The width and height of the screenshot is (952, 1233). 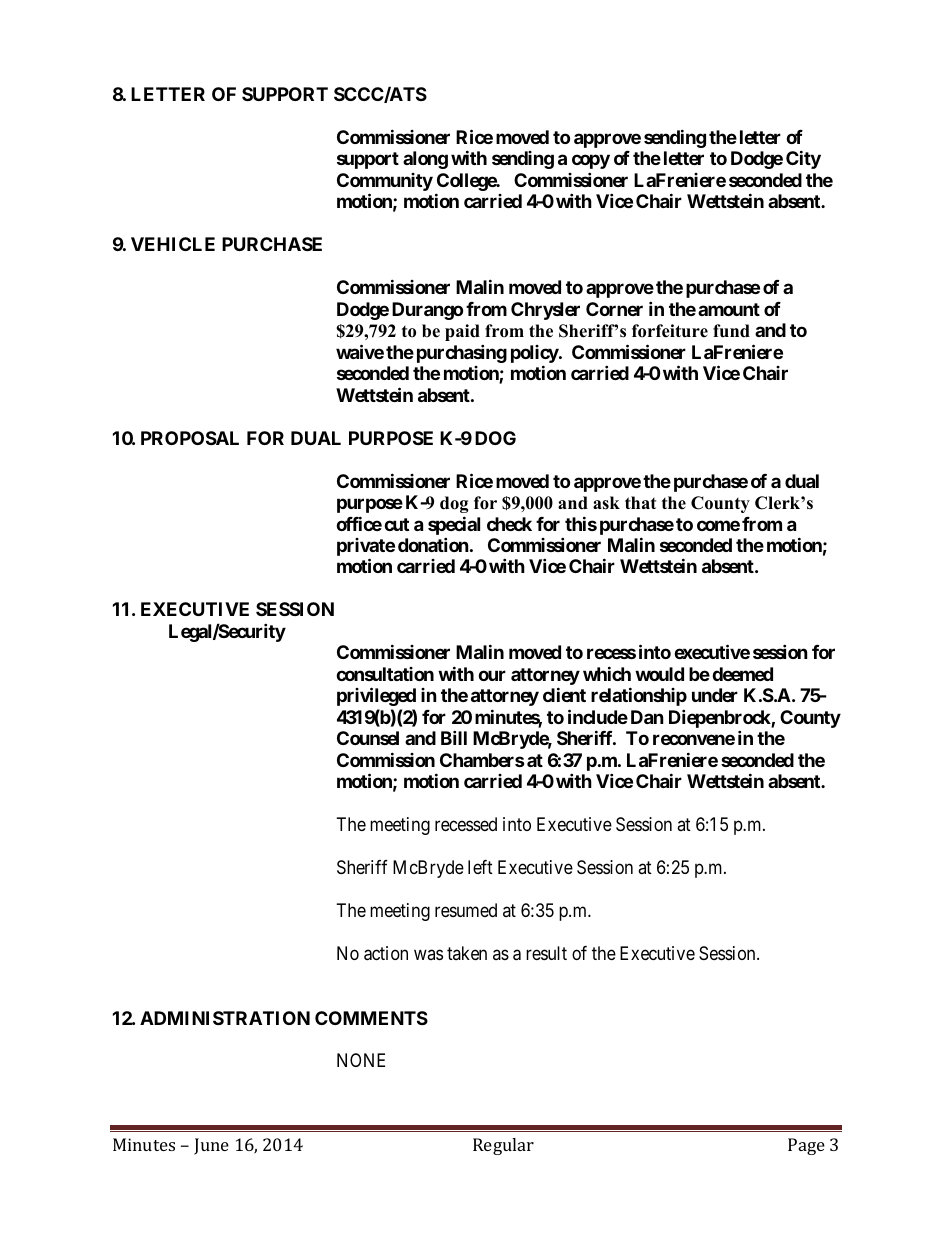 I want to click on Dan, so click(x=647, y=717).
